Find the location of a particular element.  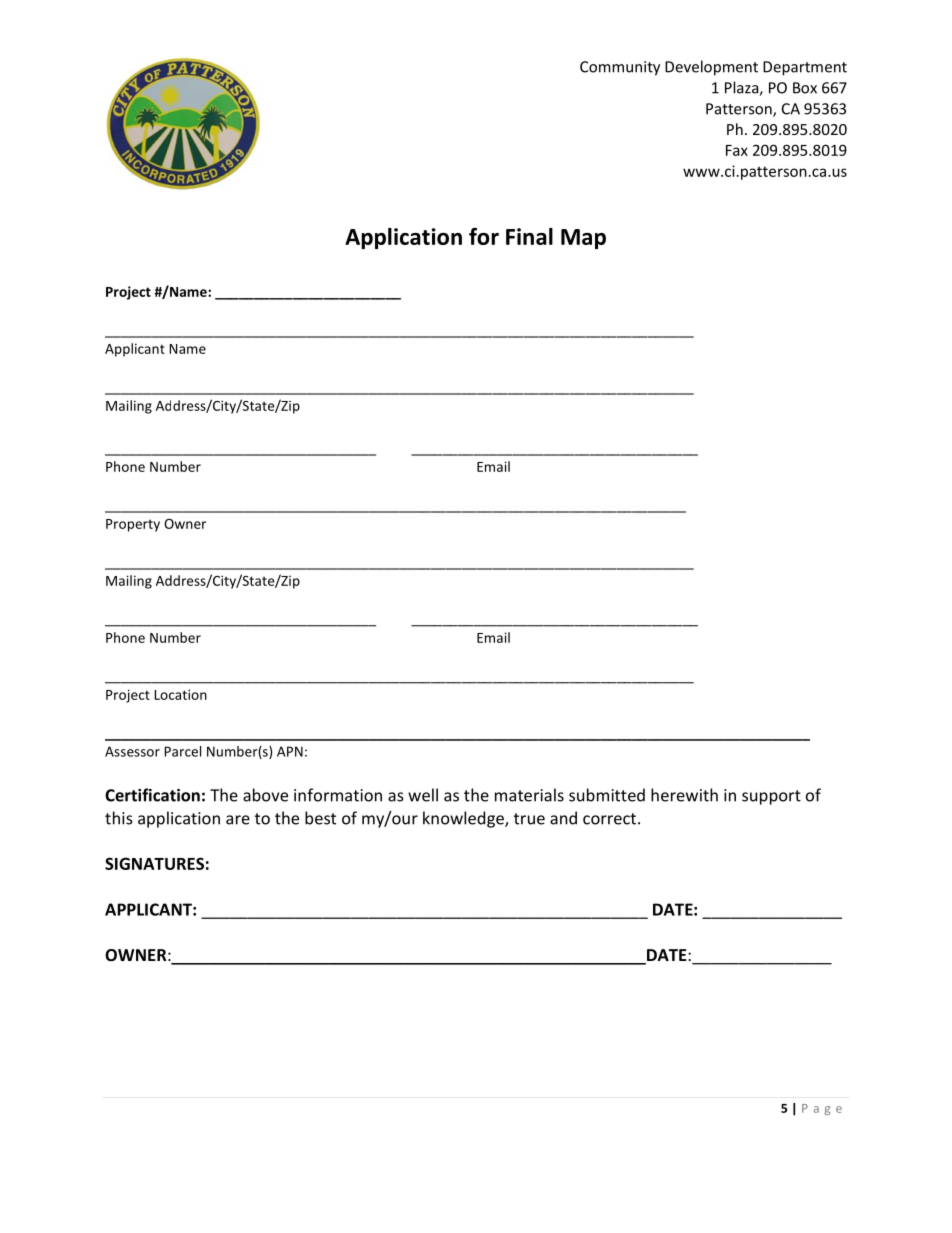

Final is located at coordinates (529, 236).
